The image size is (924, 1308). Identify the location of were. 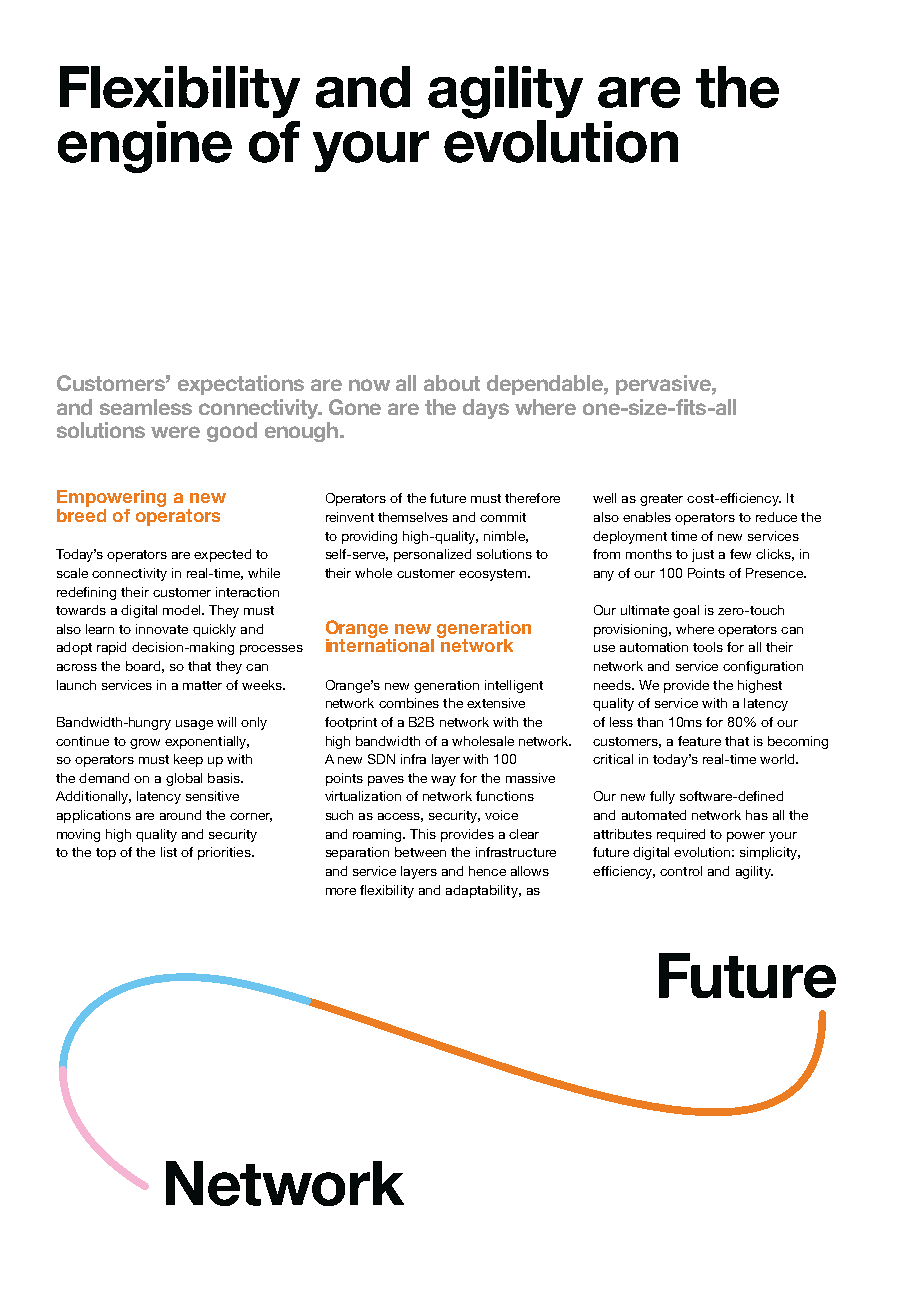
(175, 432).
